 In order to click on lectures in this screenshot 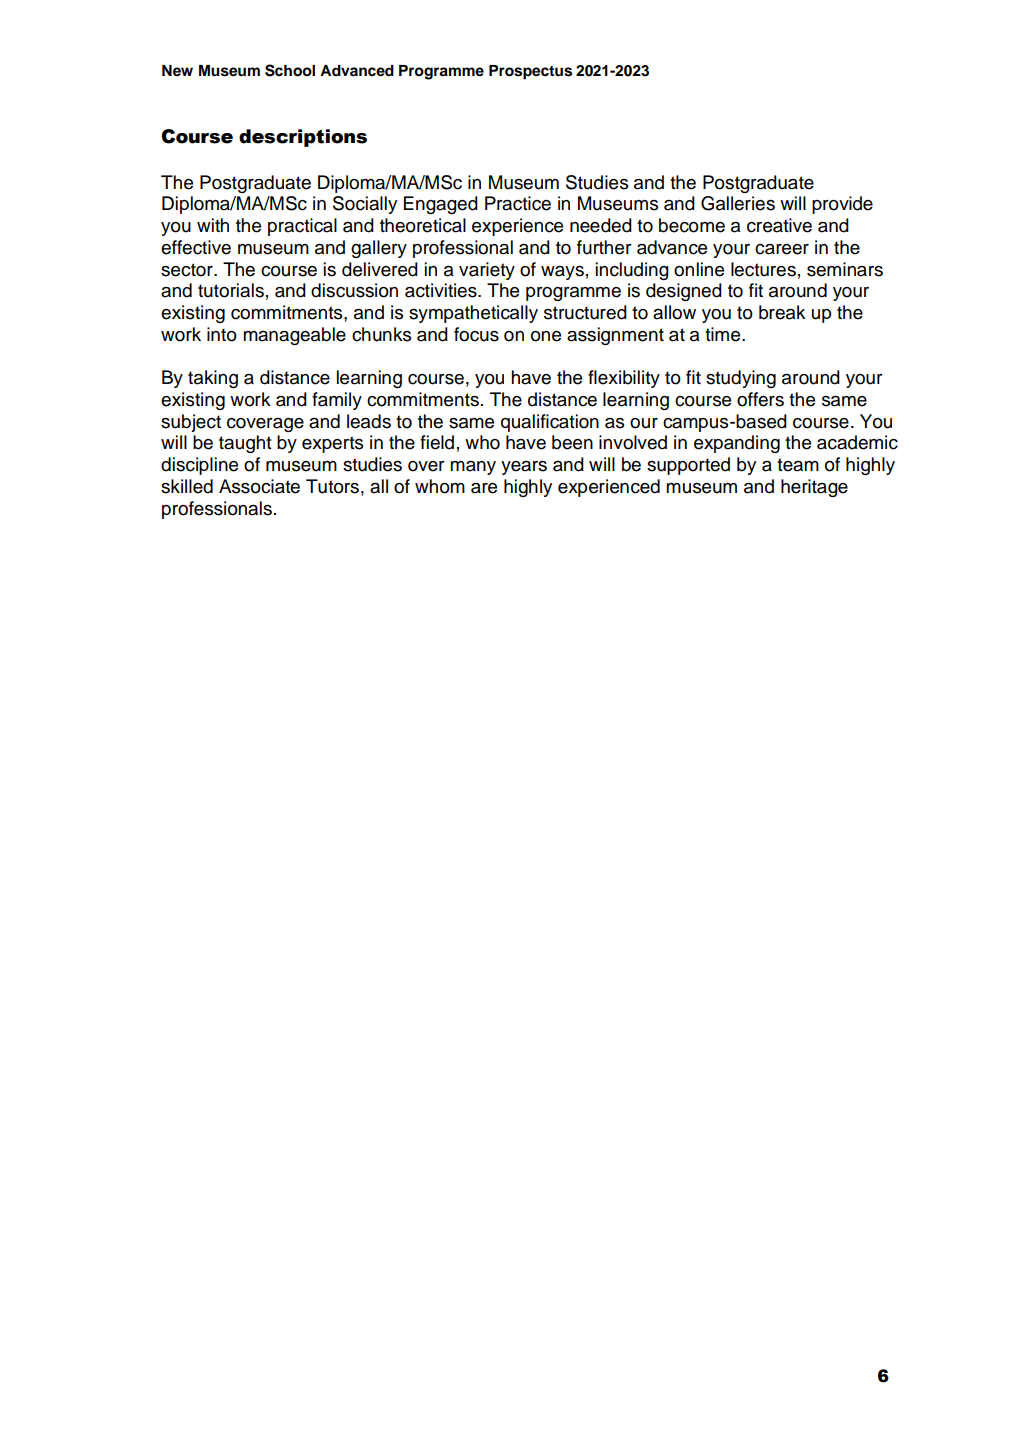, I will do `click(763, 269)`.
